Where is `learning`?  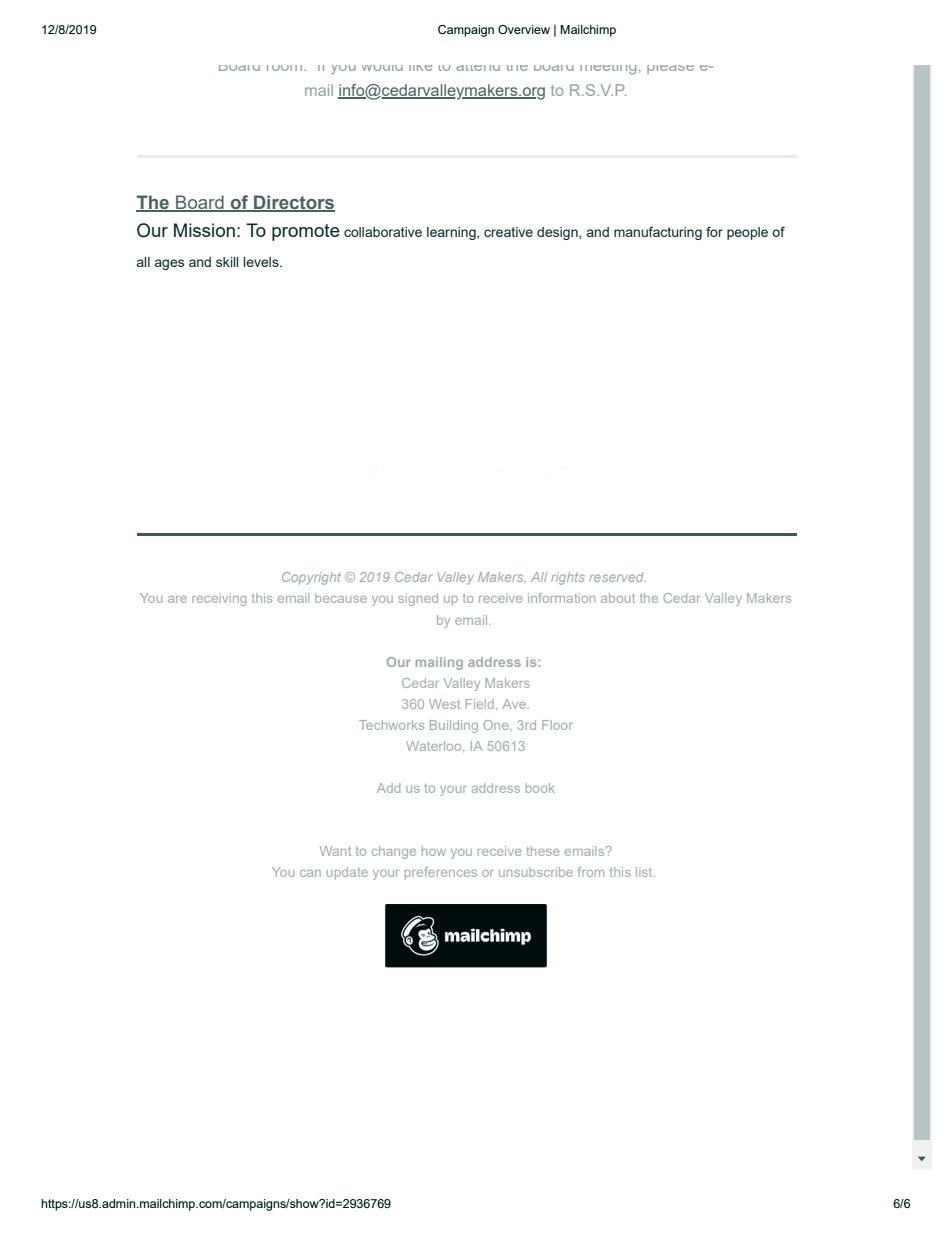 learning is located at coordinates (452, 233).
